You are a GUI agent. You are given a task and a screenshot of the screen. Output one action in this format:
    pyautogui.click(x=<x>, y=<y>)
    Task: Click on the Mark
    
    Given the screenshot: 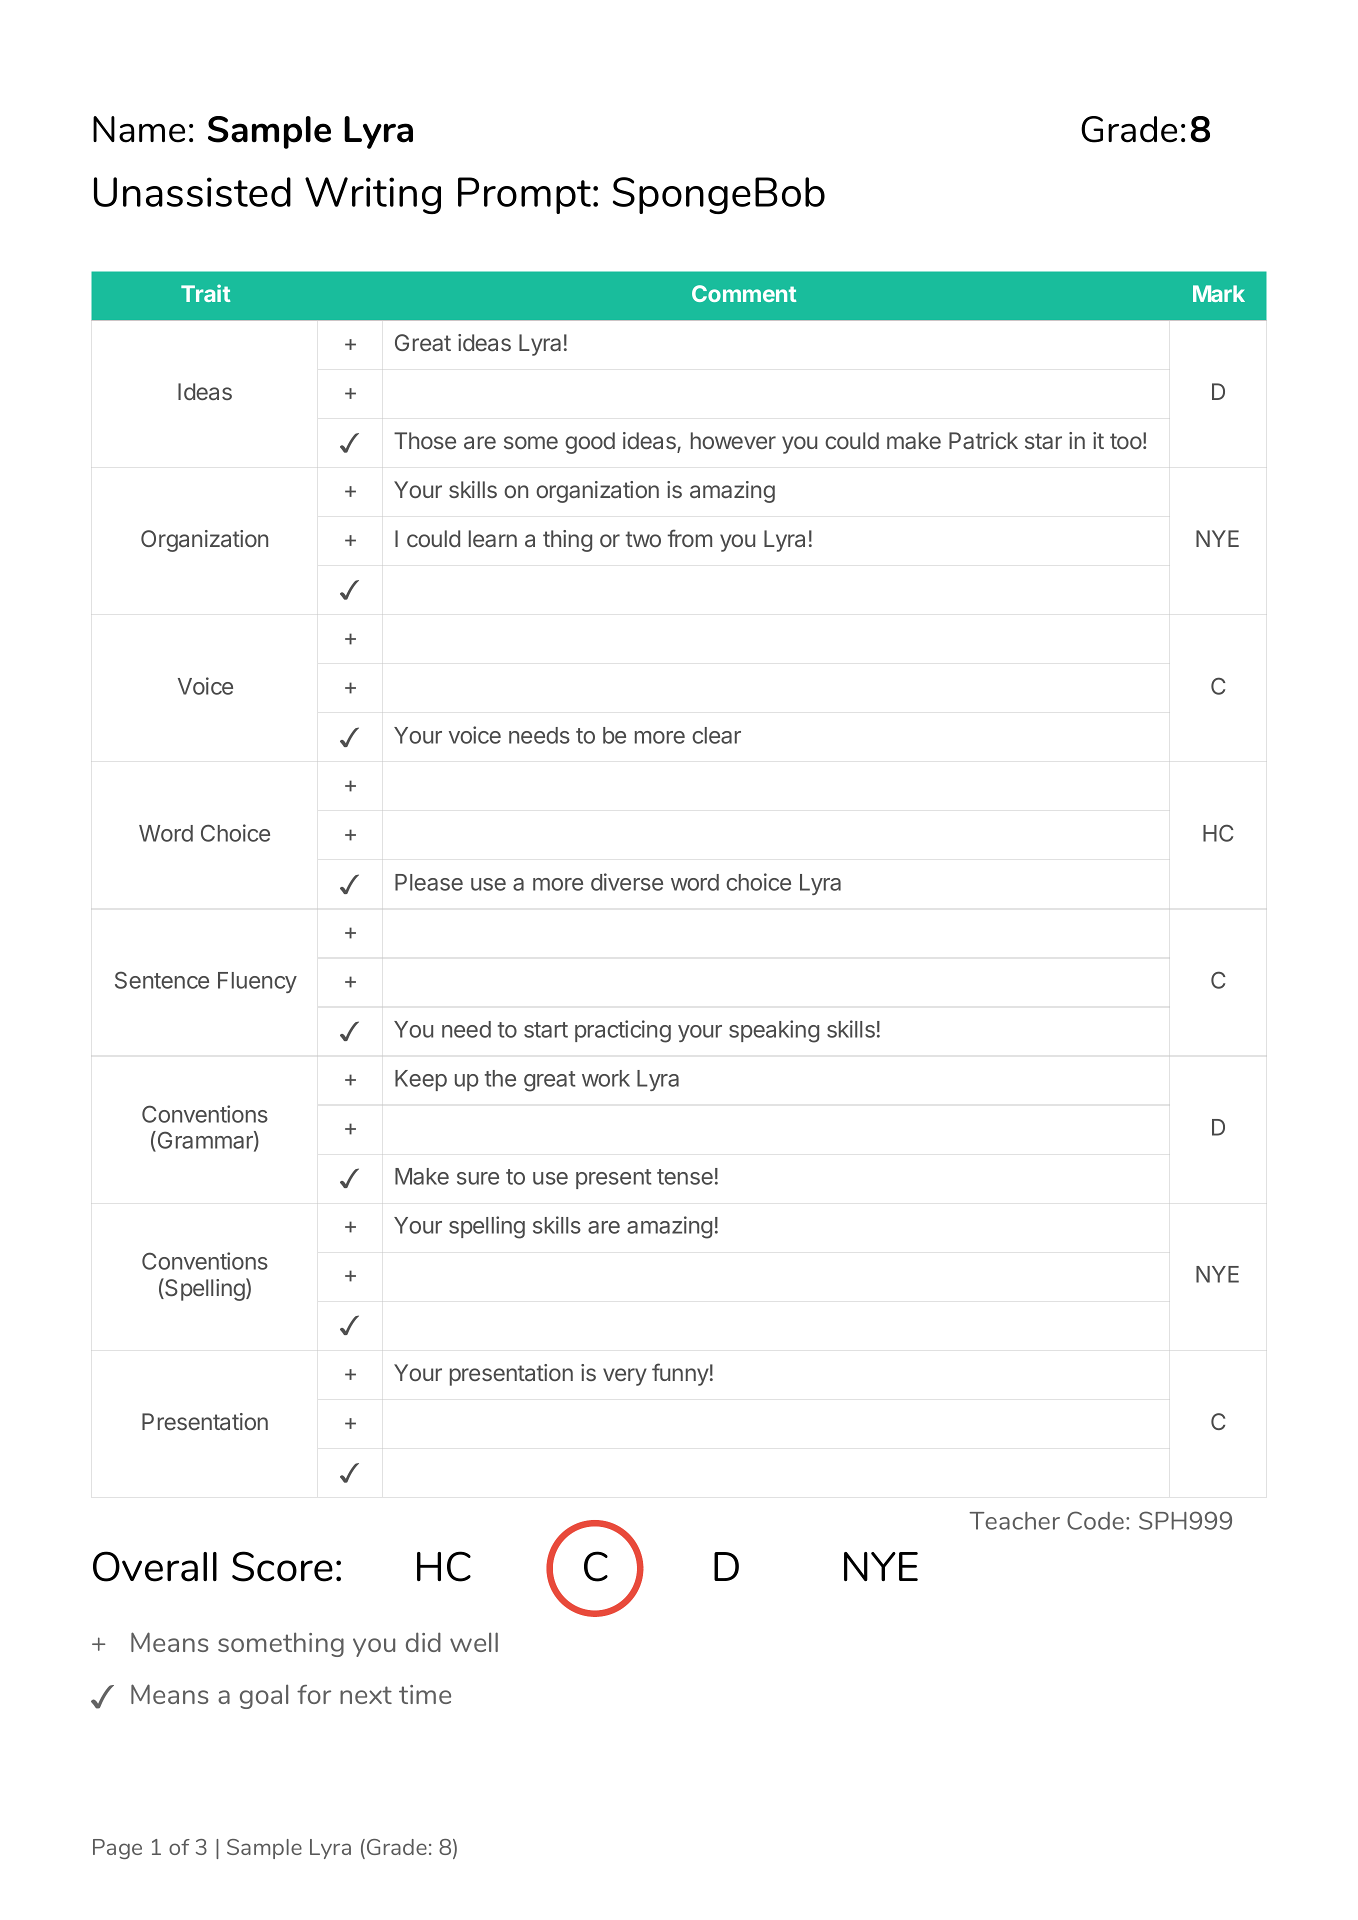 What is the action you would take?
    pyautogui.click(x=1219, y=293)
